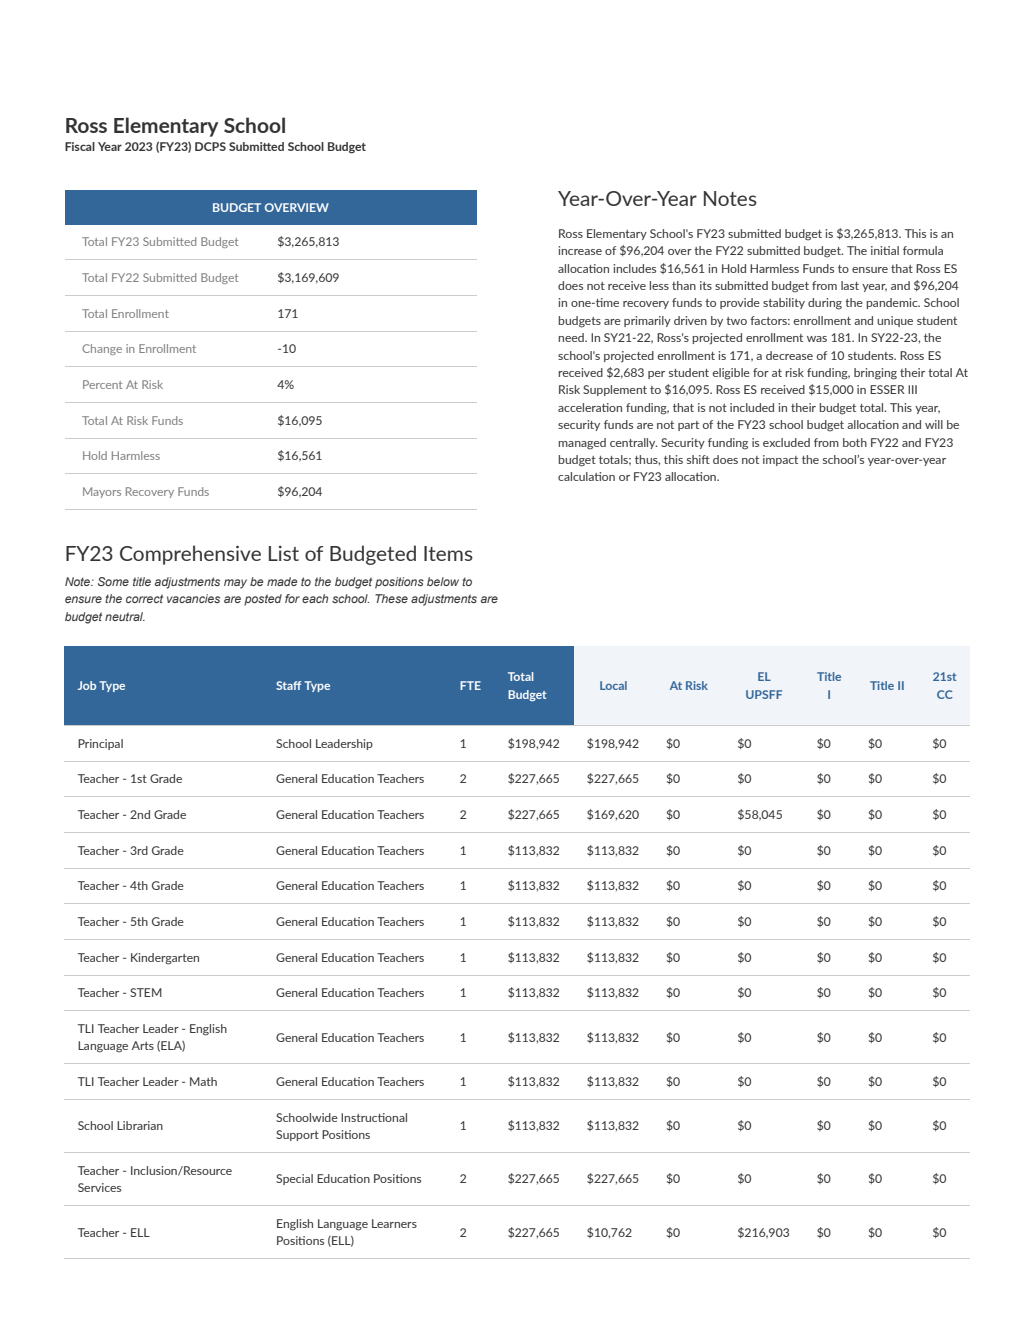 This screenshot has width=1033, height=1336. I want to click on Learners, so click(394, 1223).
